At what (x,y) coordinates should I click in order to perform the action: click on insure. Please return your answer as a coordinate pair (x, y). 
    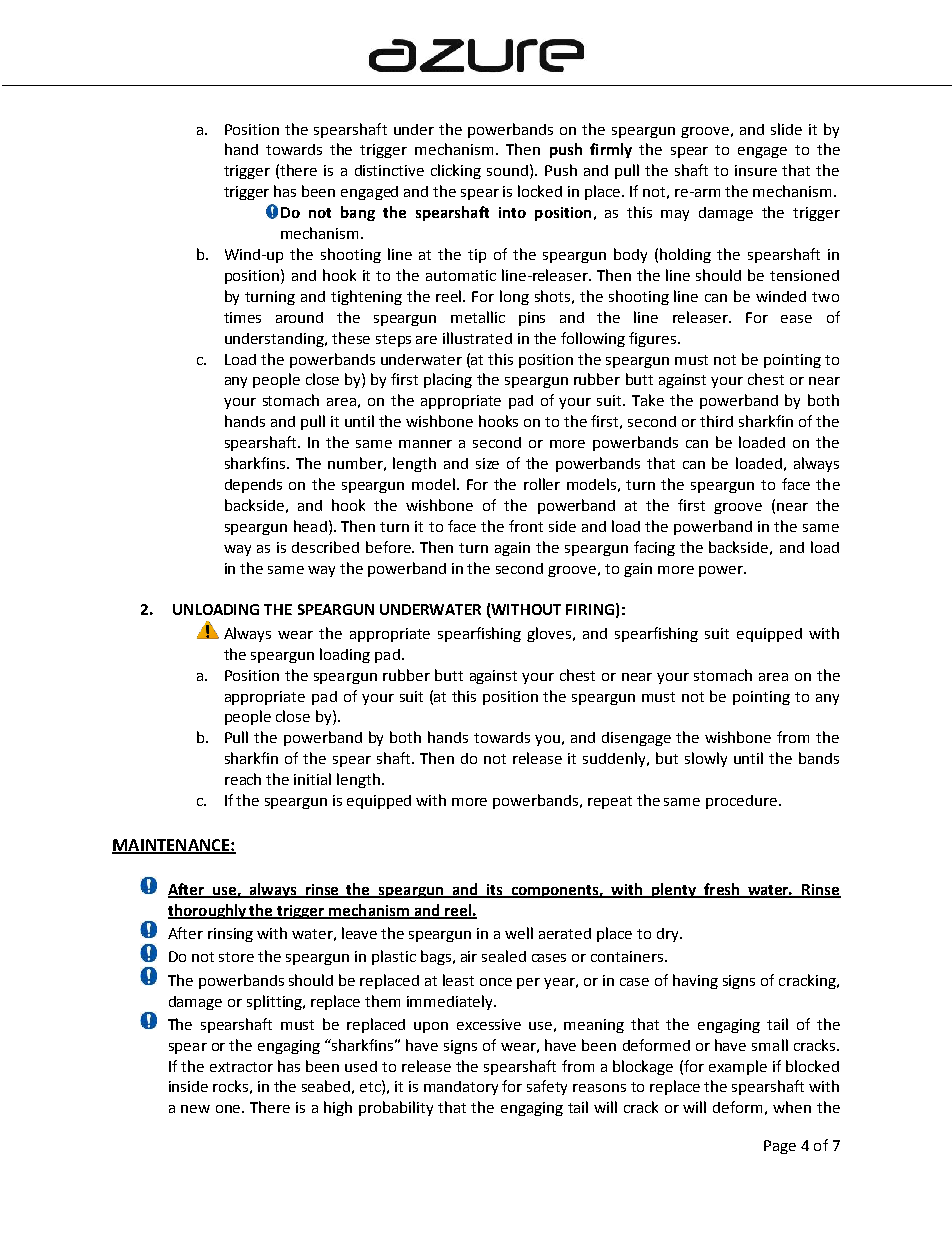
    Looking at the image, I should click on (756, 170).
